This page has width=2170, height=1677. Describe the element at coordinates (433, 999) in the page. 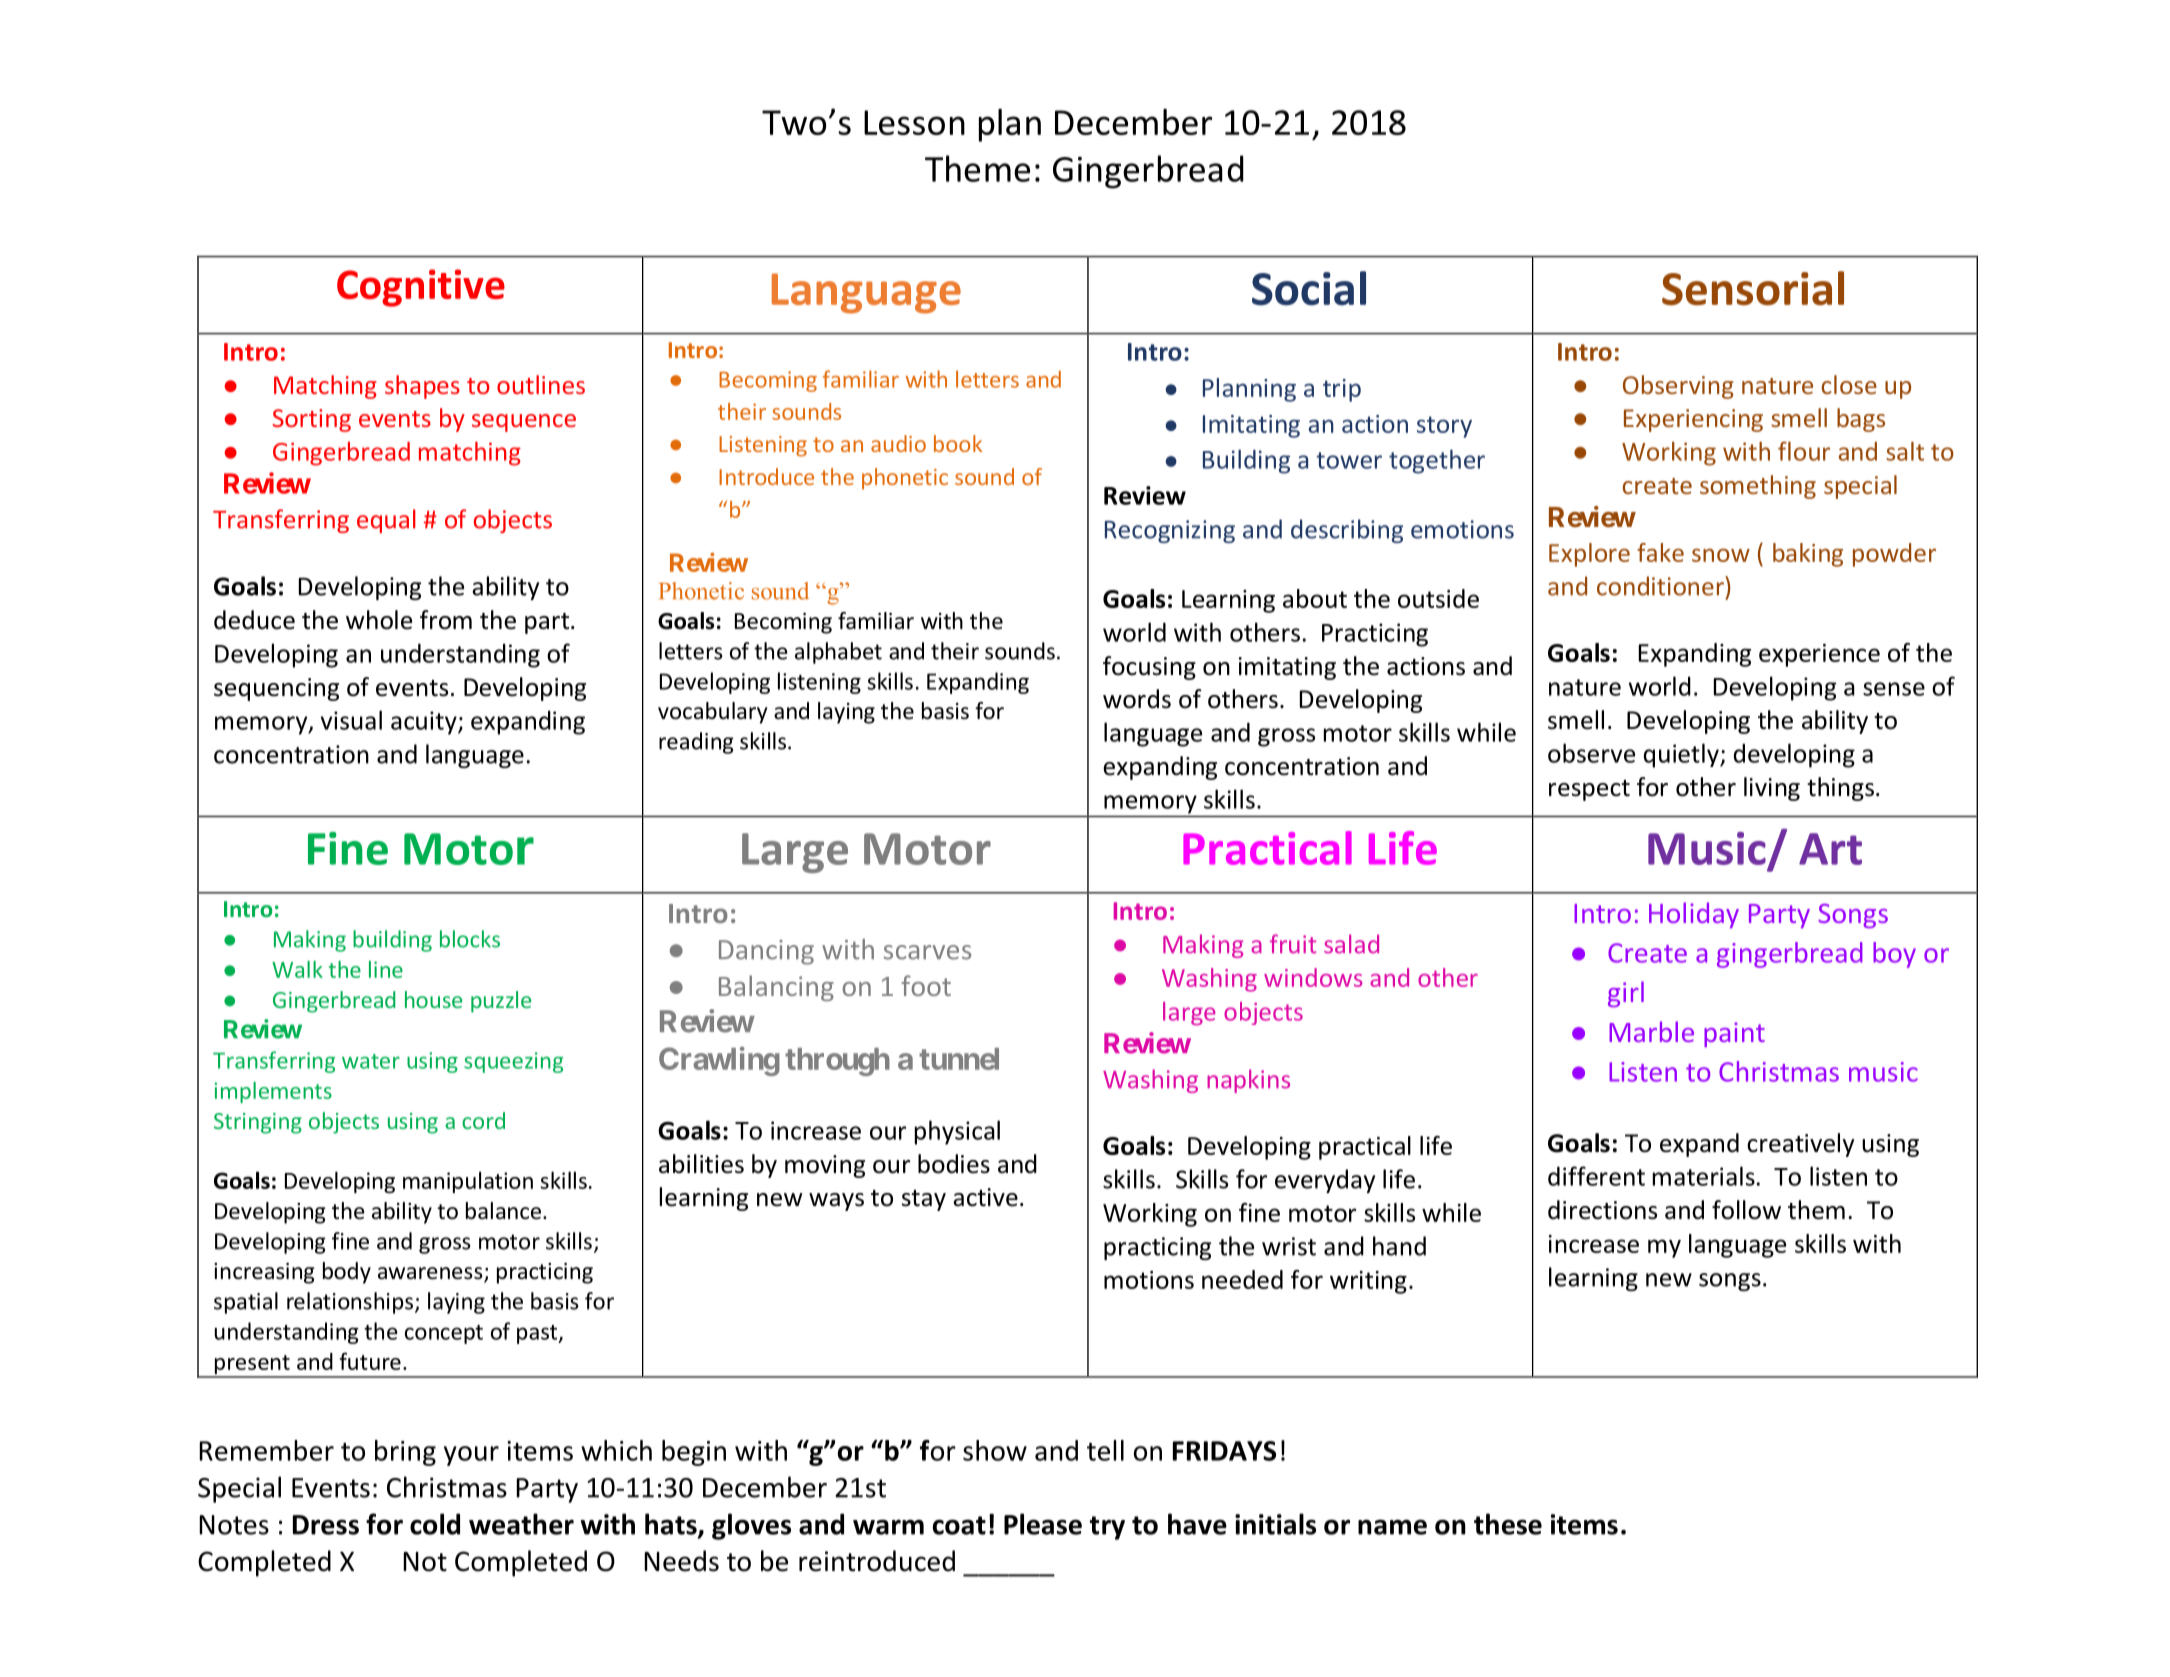

I see `house` at that location.
